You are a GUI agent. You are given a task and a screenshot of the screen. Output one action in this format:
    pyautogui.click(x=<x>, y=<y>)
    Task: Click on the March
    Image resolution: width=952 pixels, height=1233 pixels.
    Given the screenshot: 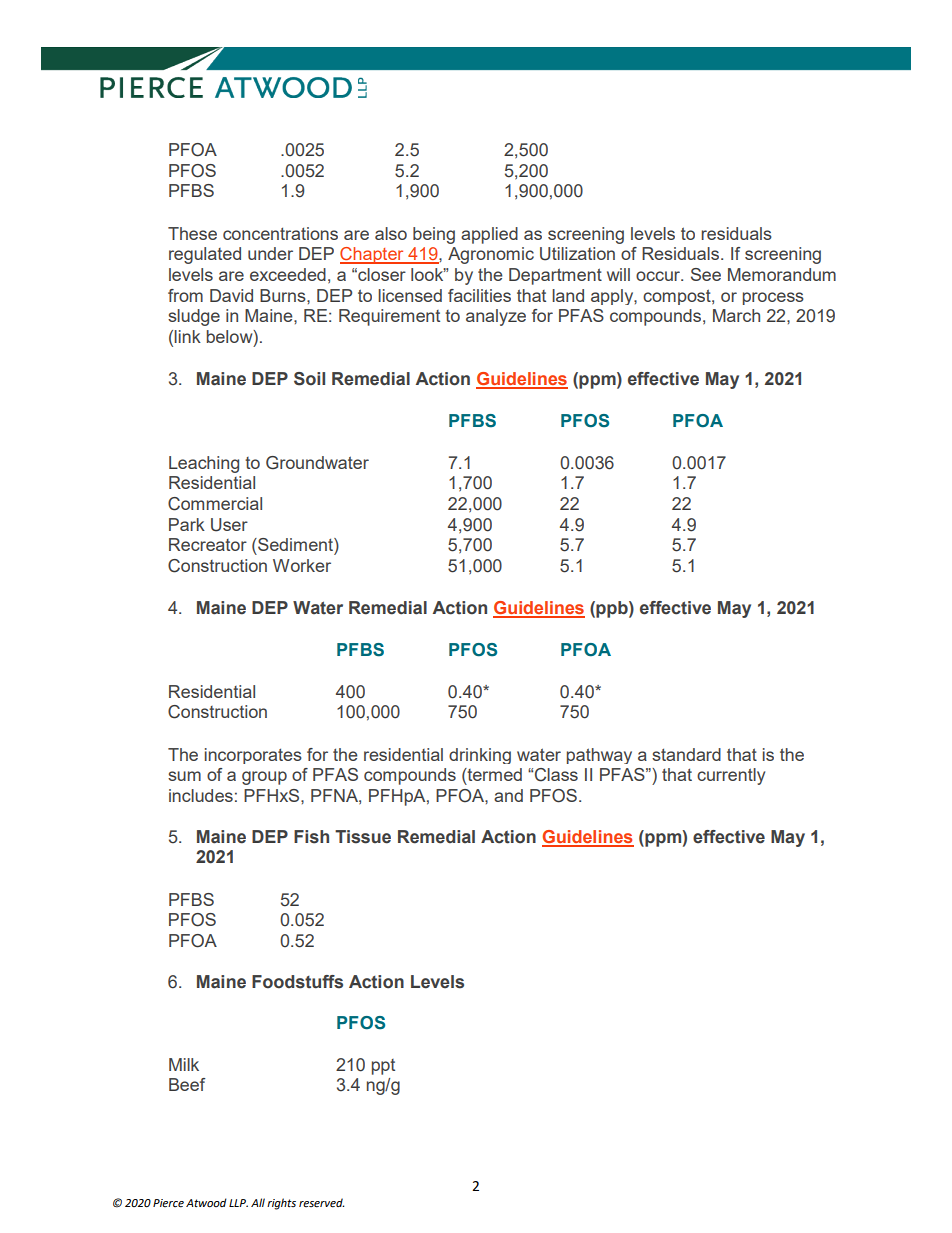 What is the action you would take?
    pyautogui.click(x=736, y=315)
